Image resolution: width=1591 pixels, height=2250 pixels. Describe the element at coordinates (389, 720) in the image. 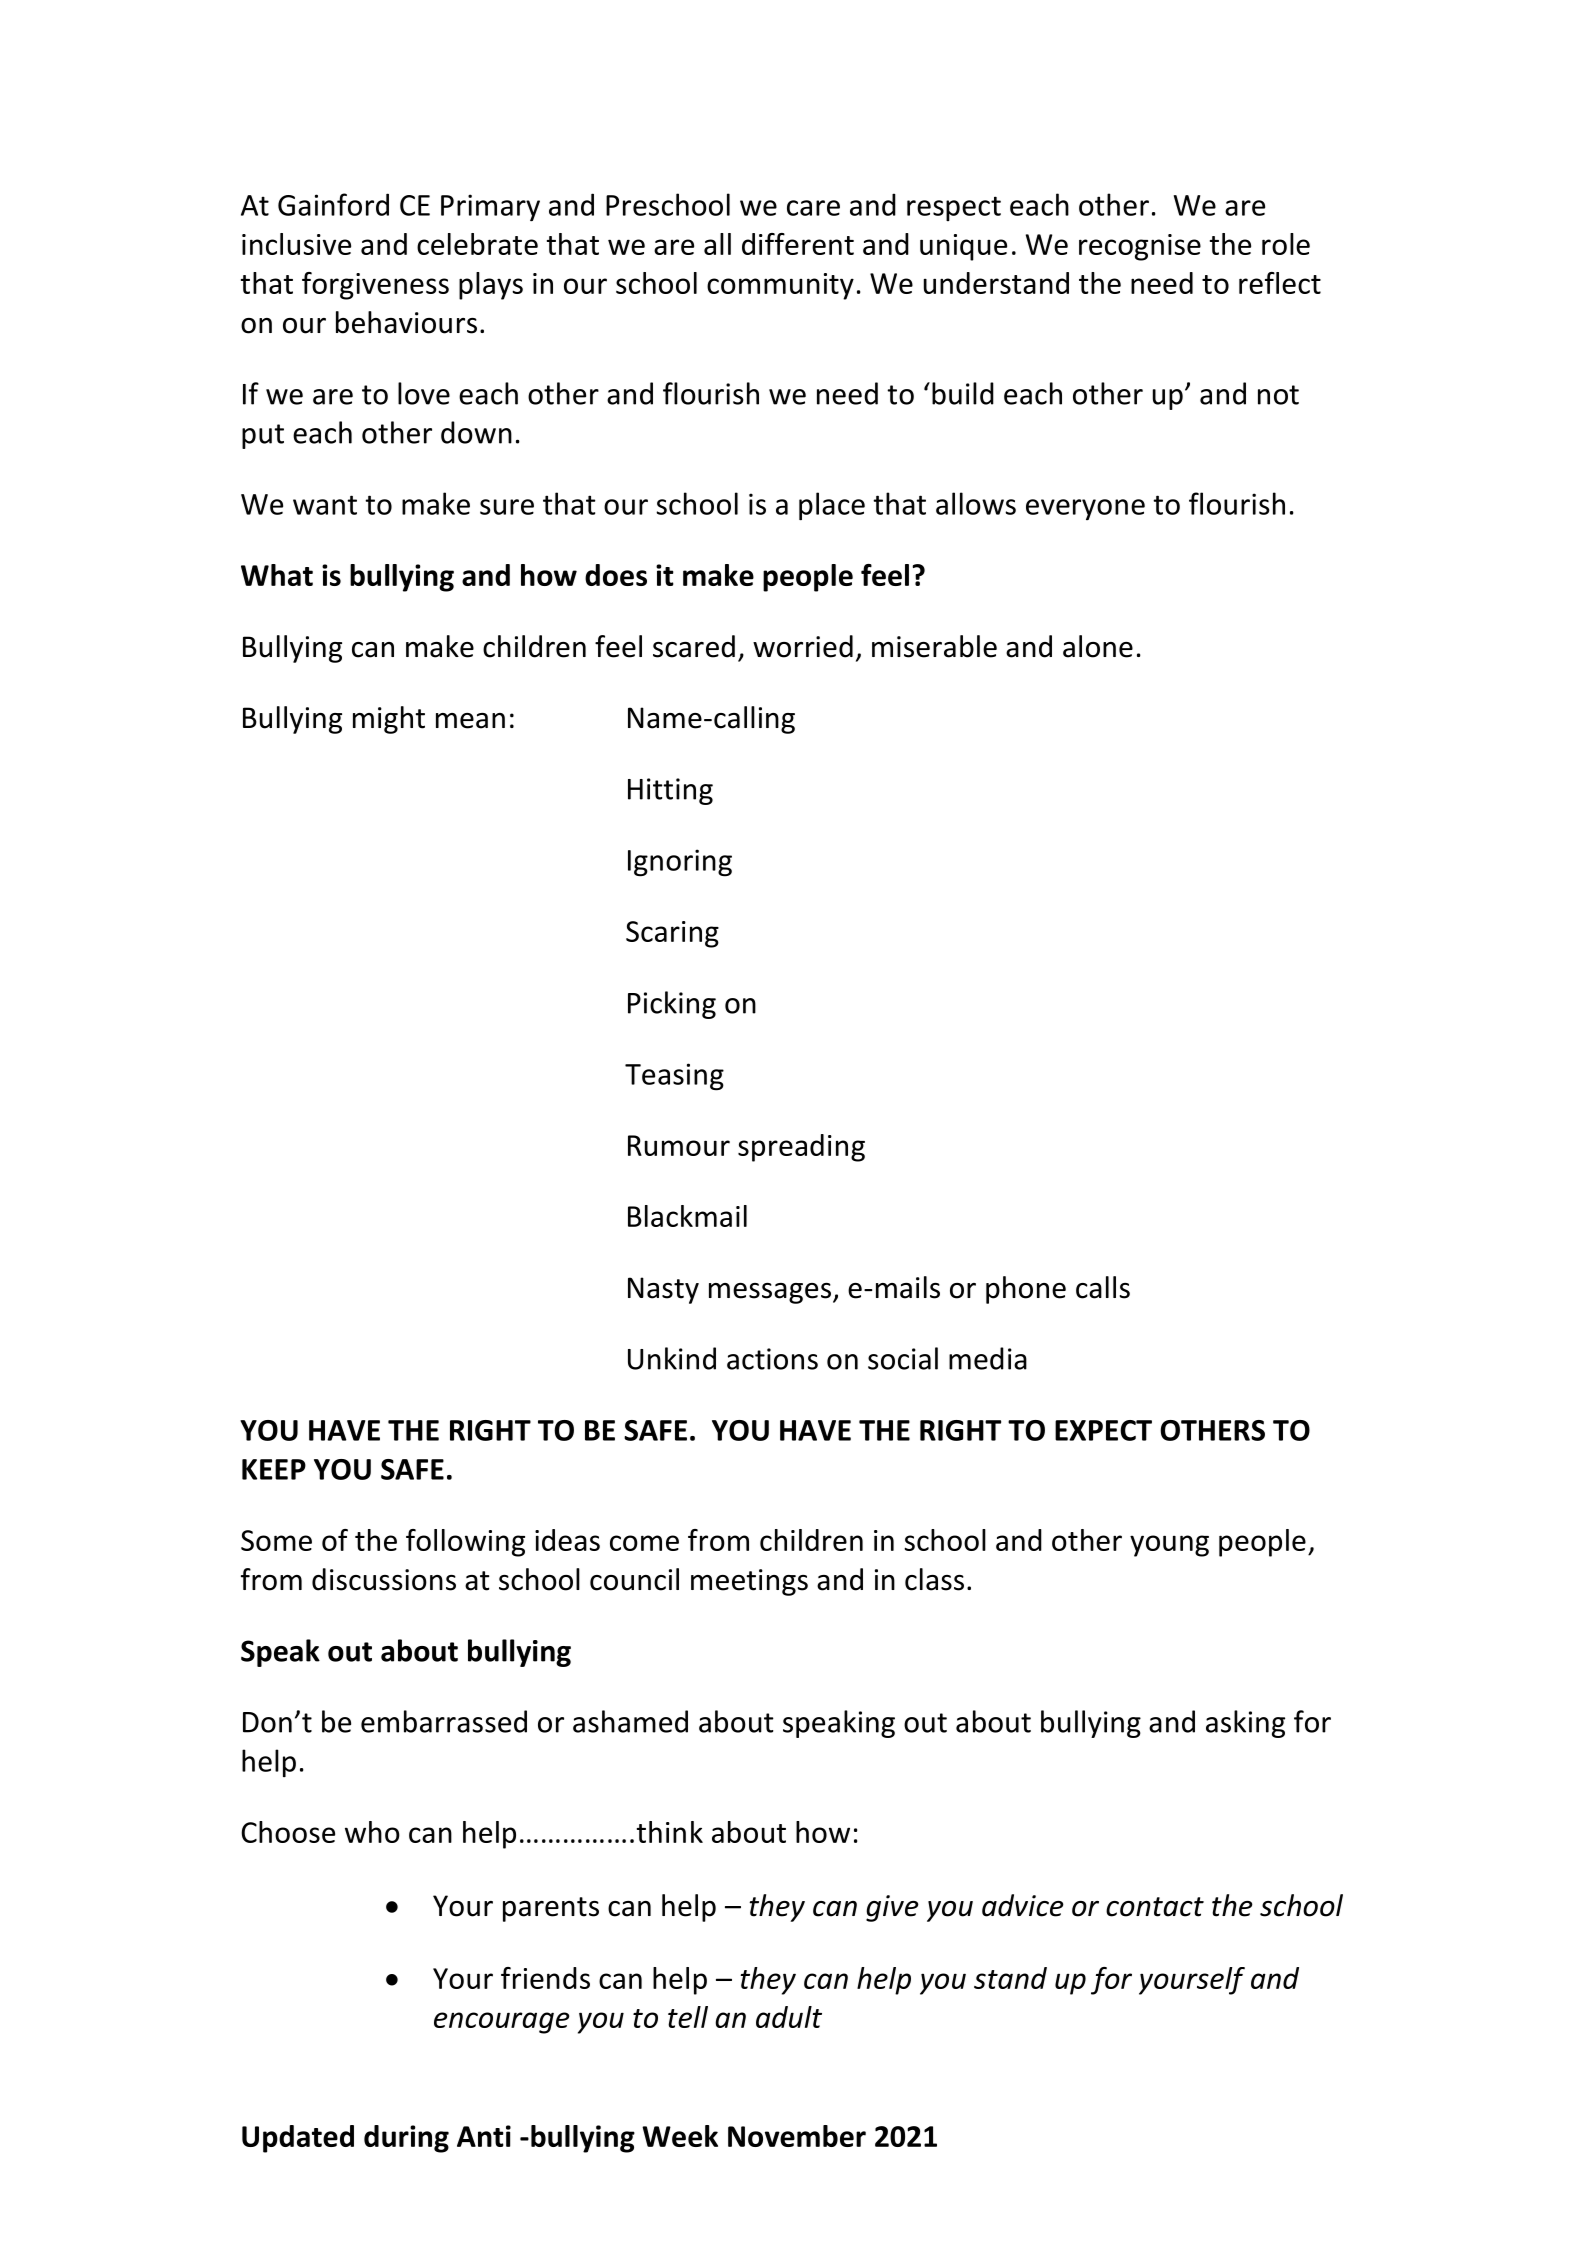

I see `might` at that location.
